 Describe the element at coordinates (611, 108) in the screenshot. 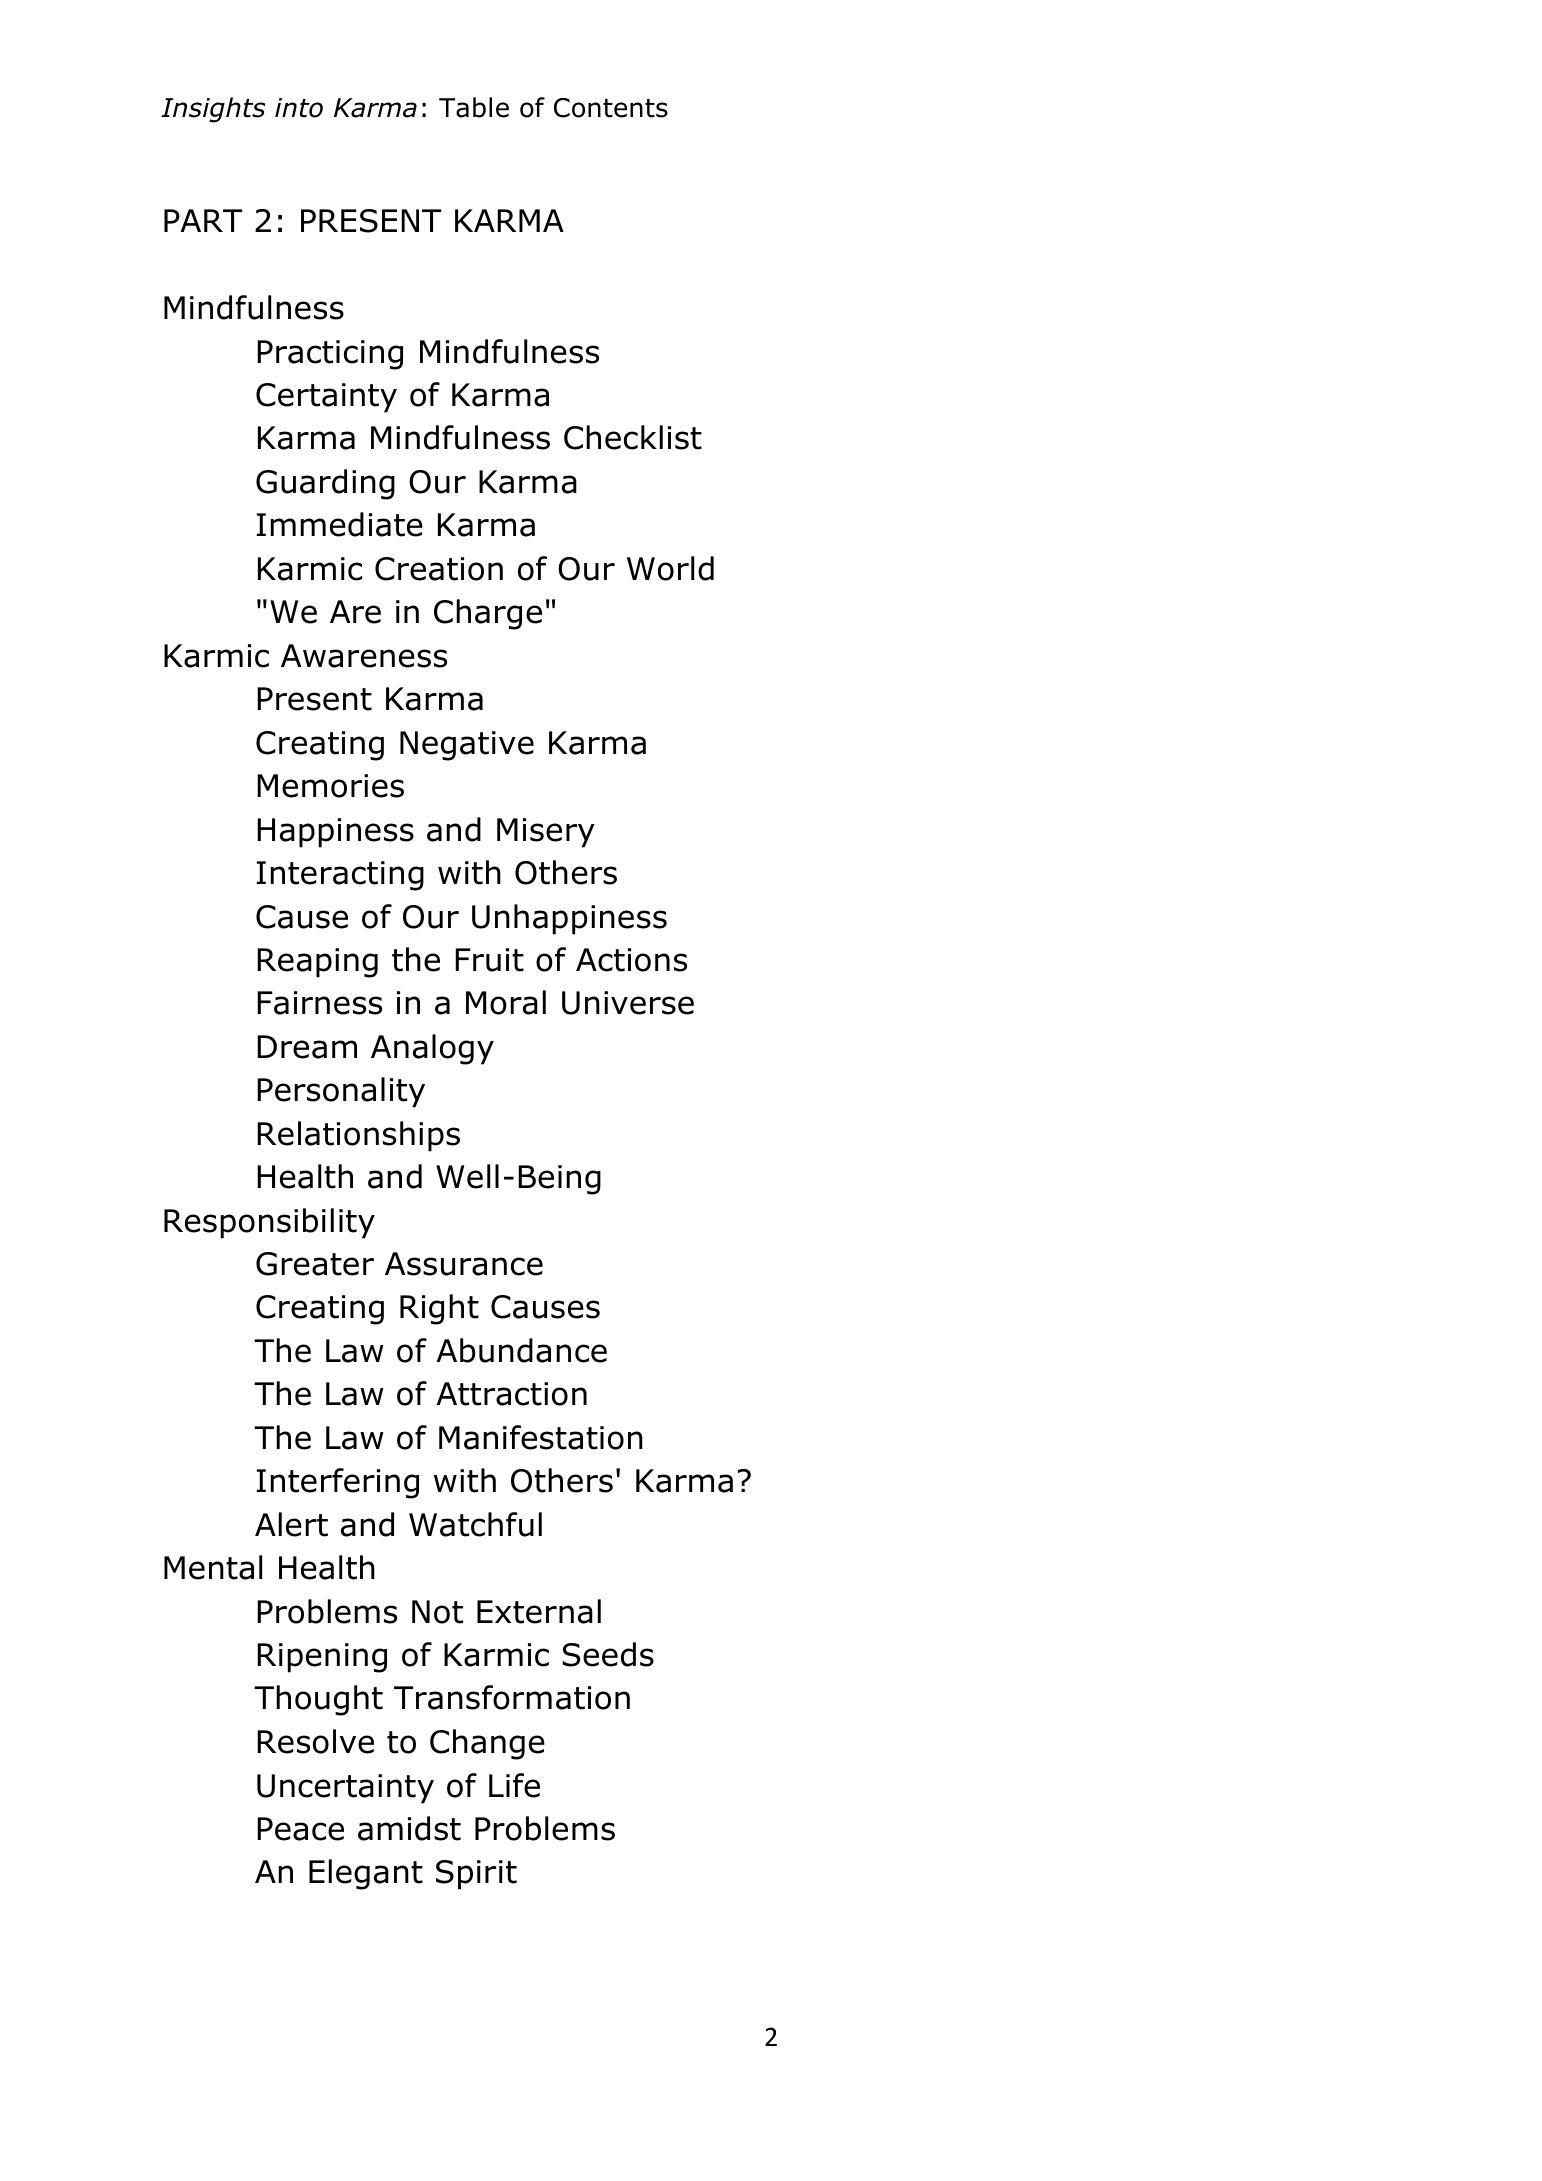

I see `Contents` at that location.
